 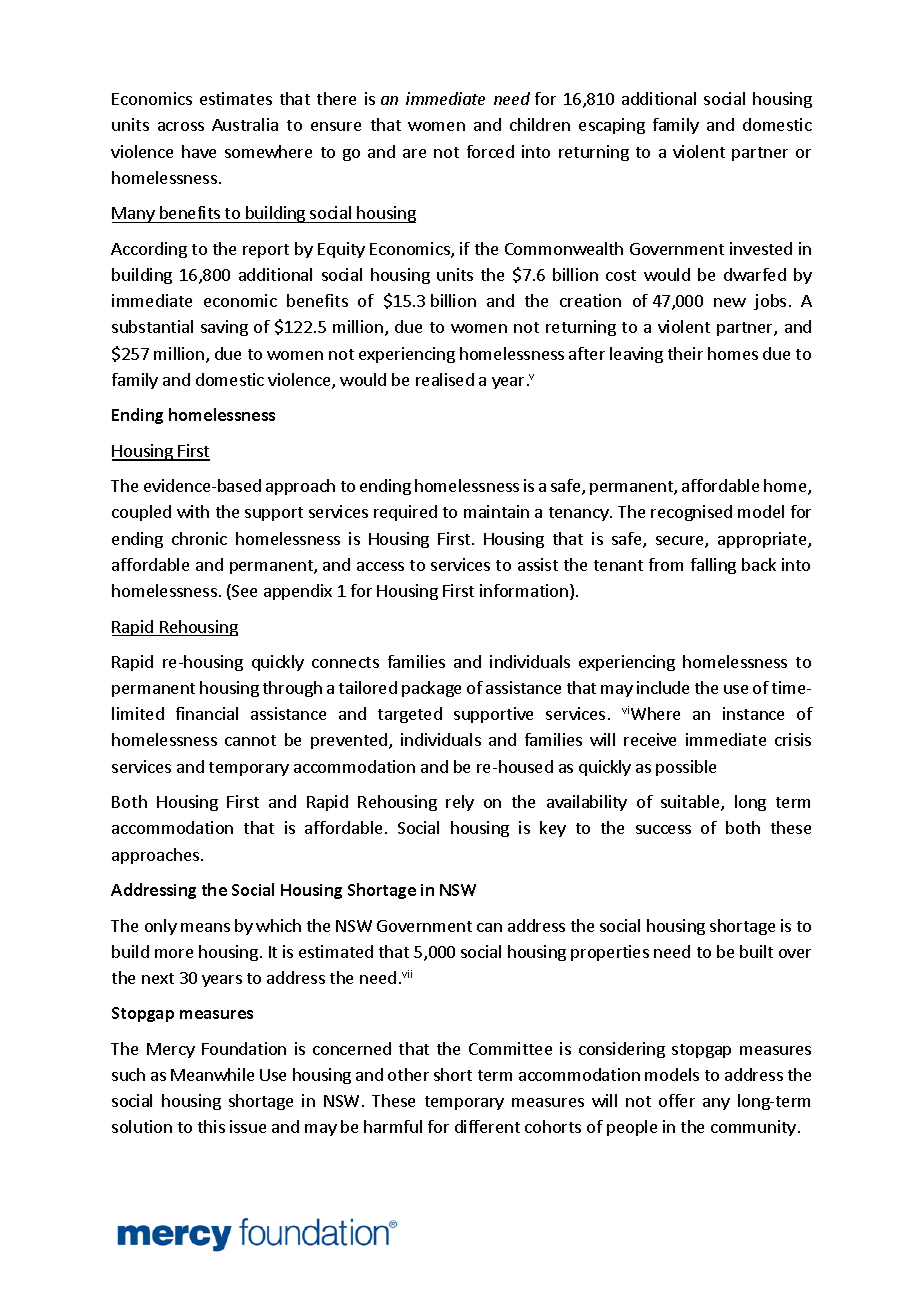 What do you see at coordinates (212, 1074) in the document?
I see `Meanwhile` at bounding box center [212, 1074].
